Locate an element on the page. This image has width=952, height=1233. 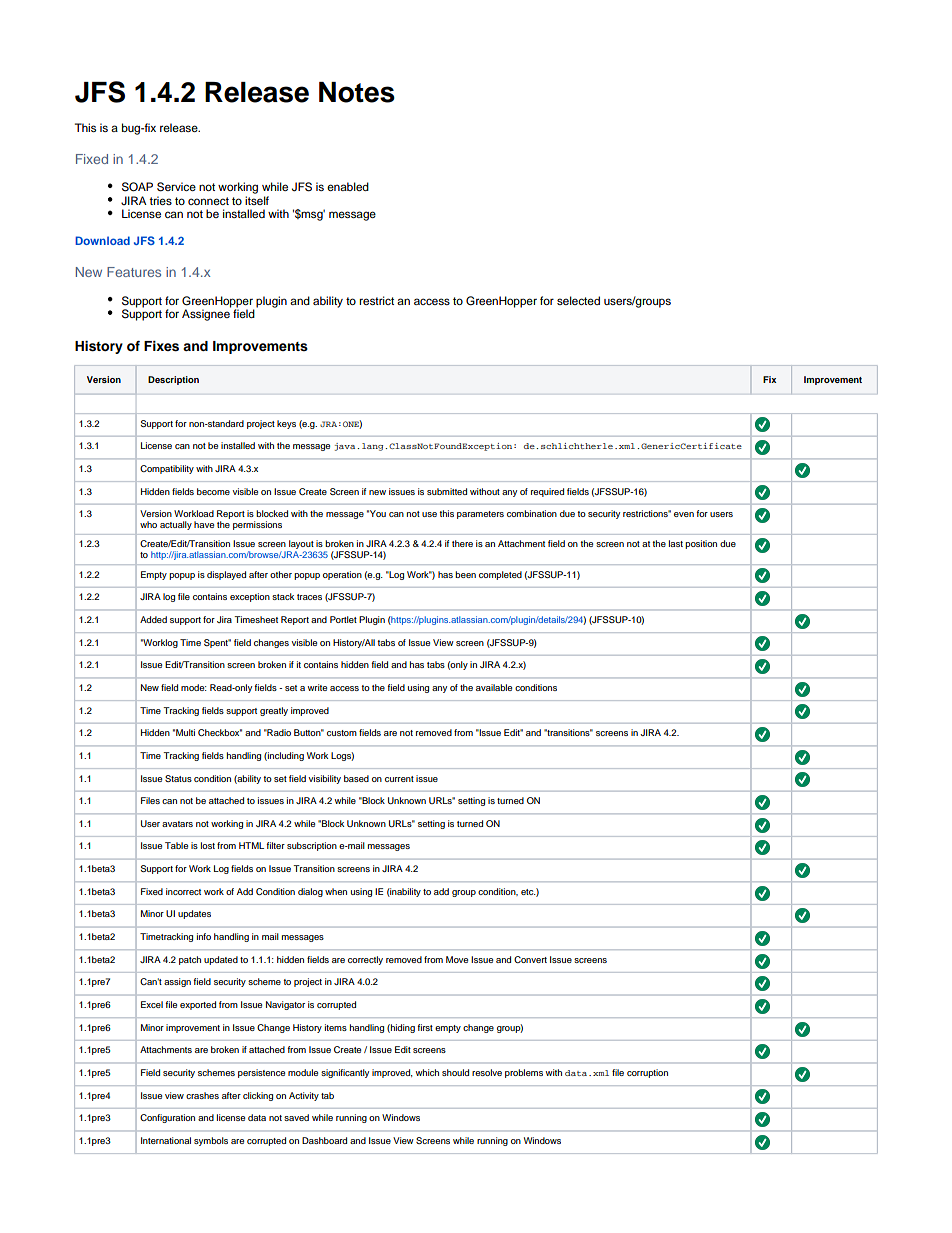
Configuration is located at coordinates (167, 1118).
